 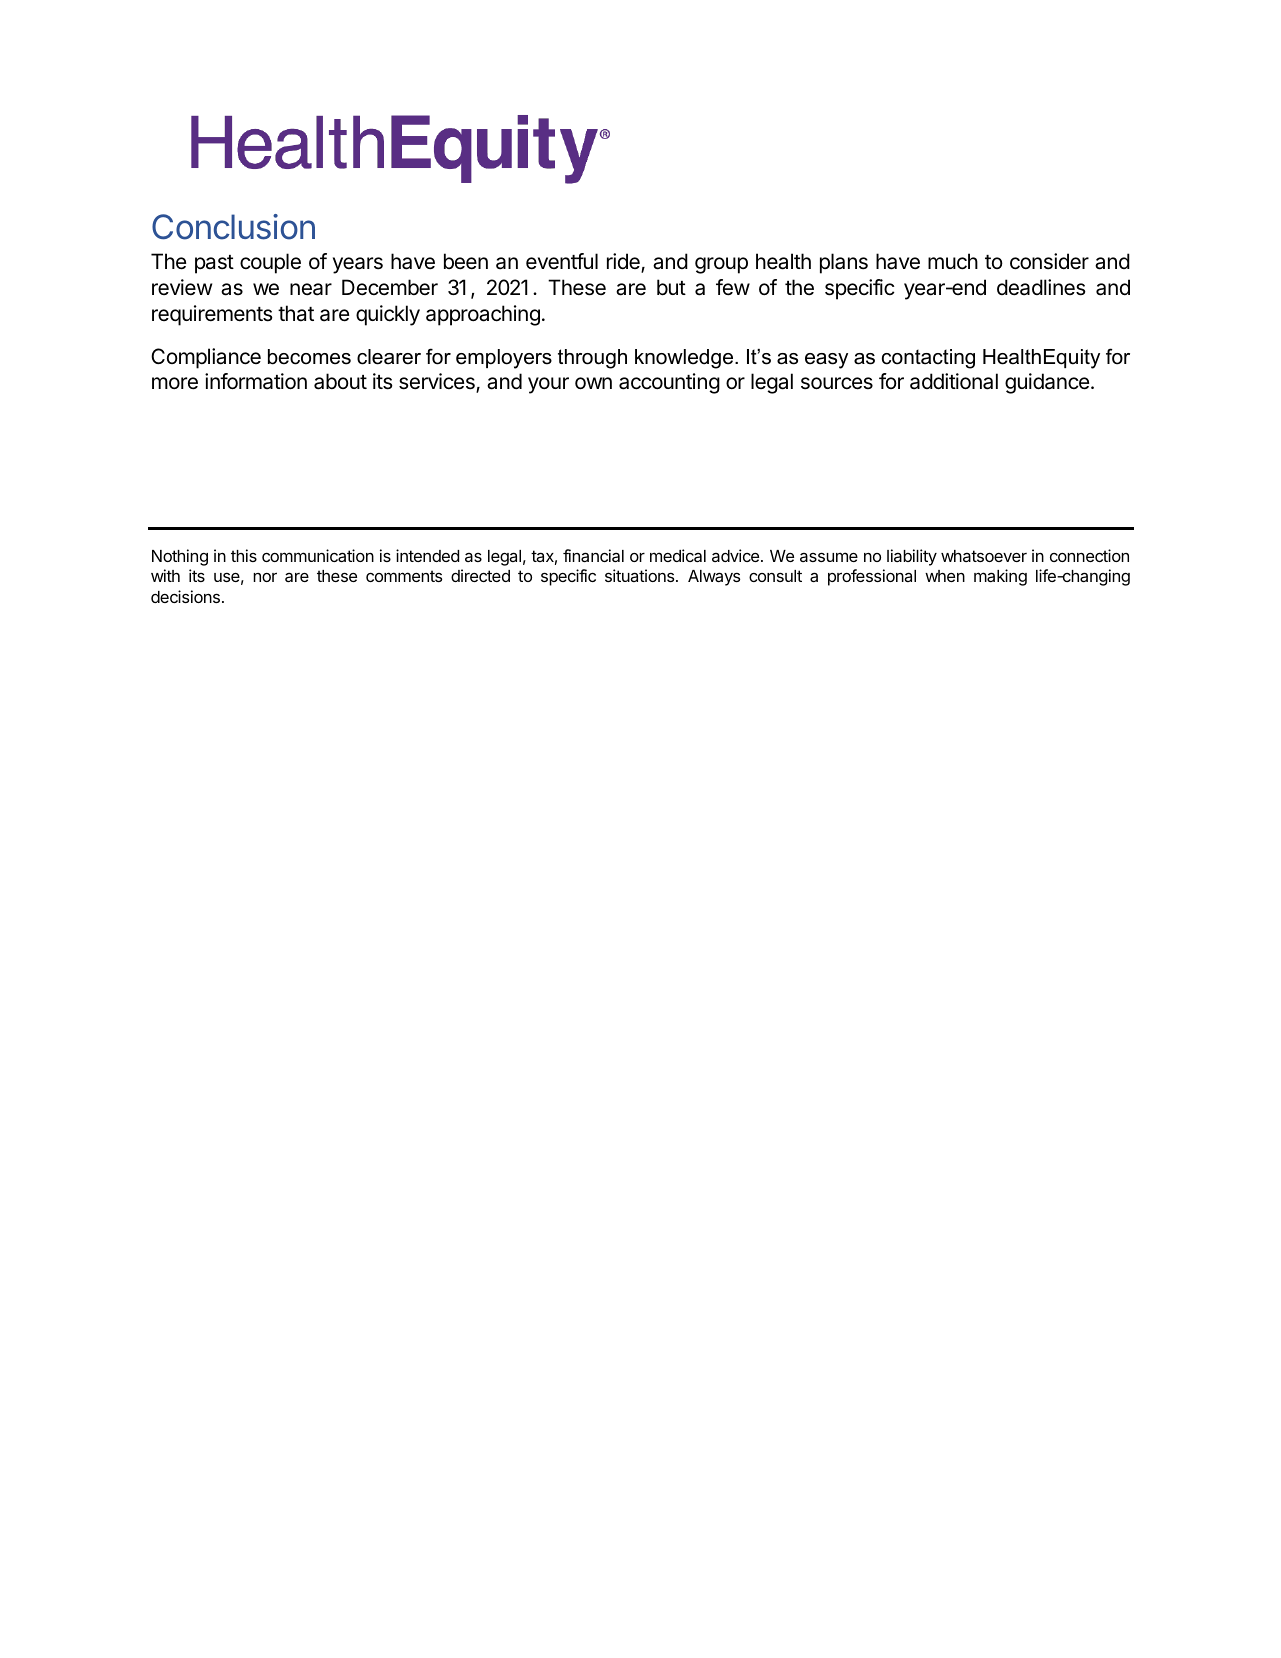 I want to click on ride, so click(x=624, y=262).
